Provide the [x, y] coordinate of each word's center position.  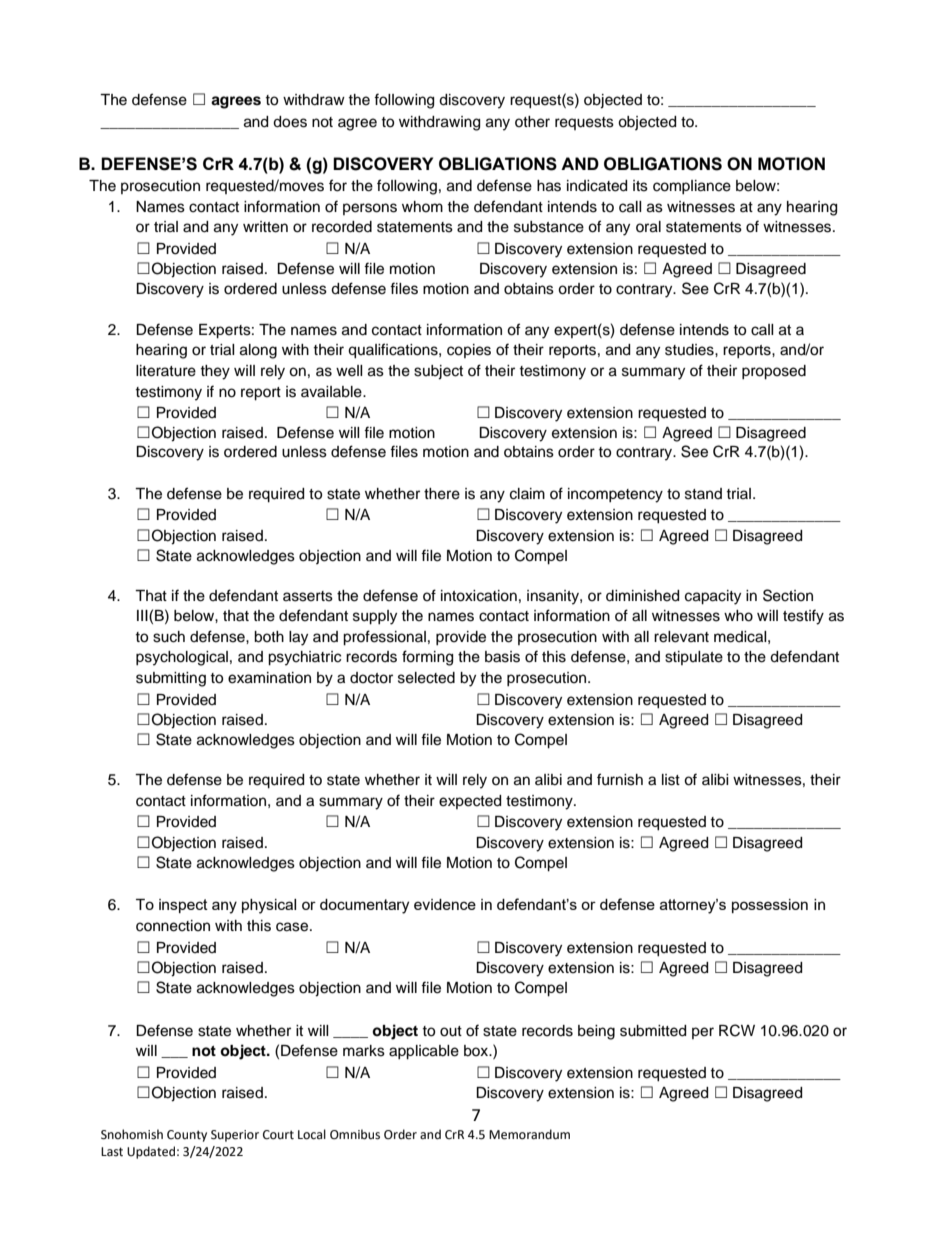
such [169, 637]
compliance [692, 187]
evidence [445, 904]
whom [422, 206]
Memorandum [529, 1134]
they [215, 372]
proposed [774, 372]
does [290, 122]
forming [427, 658]
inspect [183, 906]
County [187, 1136]
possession [770, 906]
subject [438, 372]
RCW [737, 1030]
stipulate [694, 658]
